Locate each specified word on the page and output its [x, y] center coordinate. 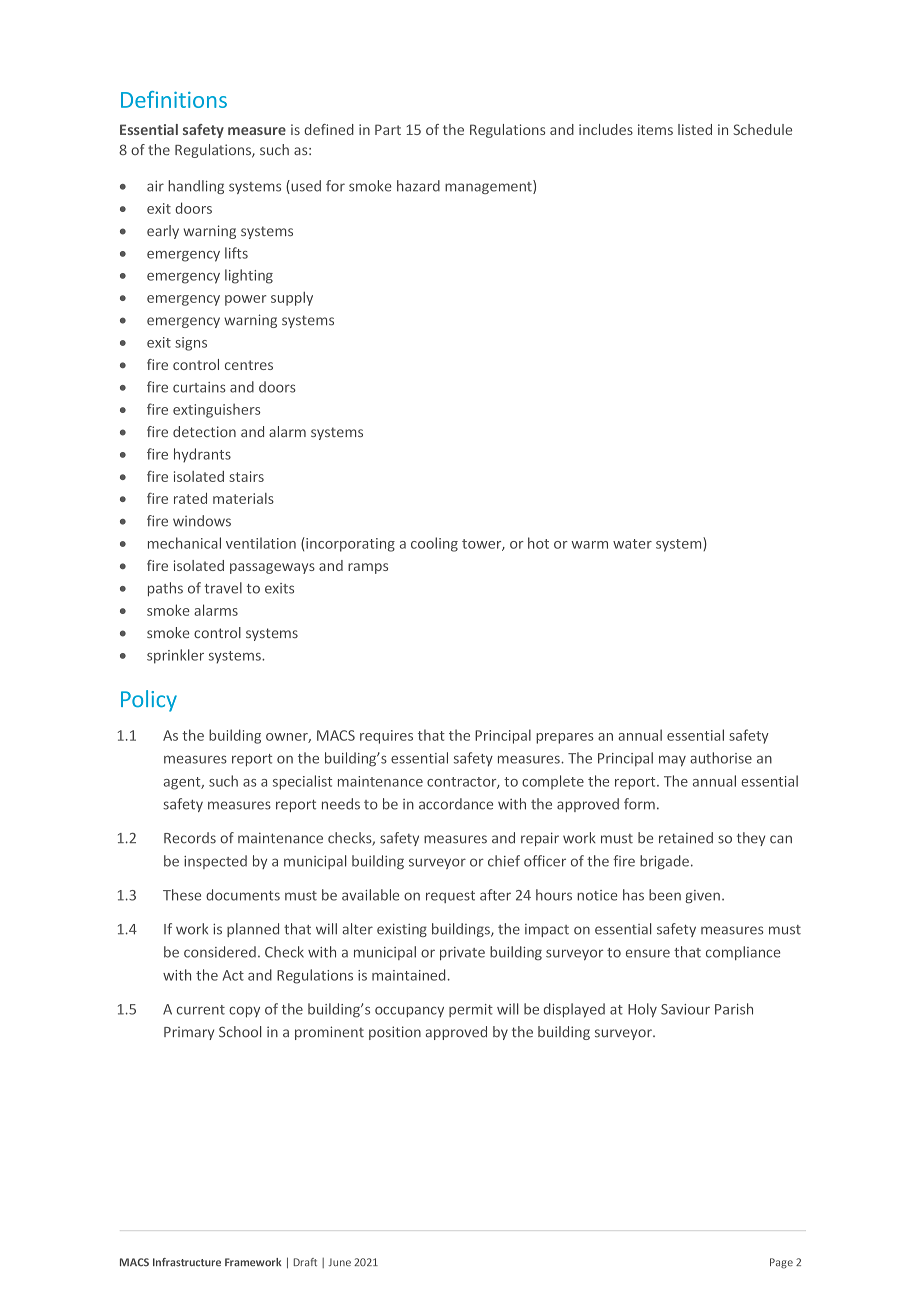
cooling [434, 544]
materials [243, 498]
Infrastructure [187, 1262]
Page [781, 1263]
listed [695, 129]
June [339, 1262]
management [489, 187]
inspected [215, 862]
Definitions [174, 99]
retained [686, 838]
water [632, 544]
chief [504, 861]
